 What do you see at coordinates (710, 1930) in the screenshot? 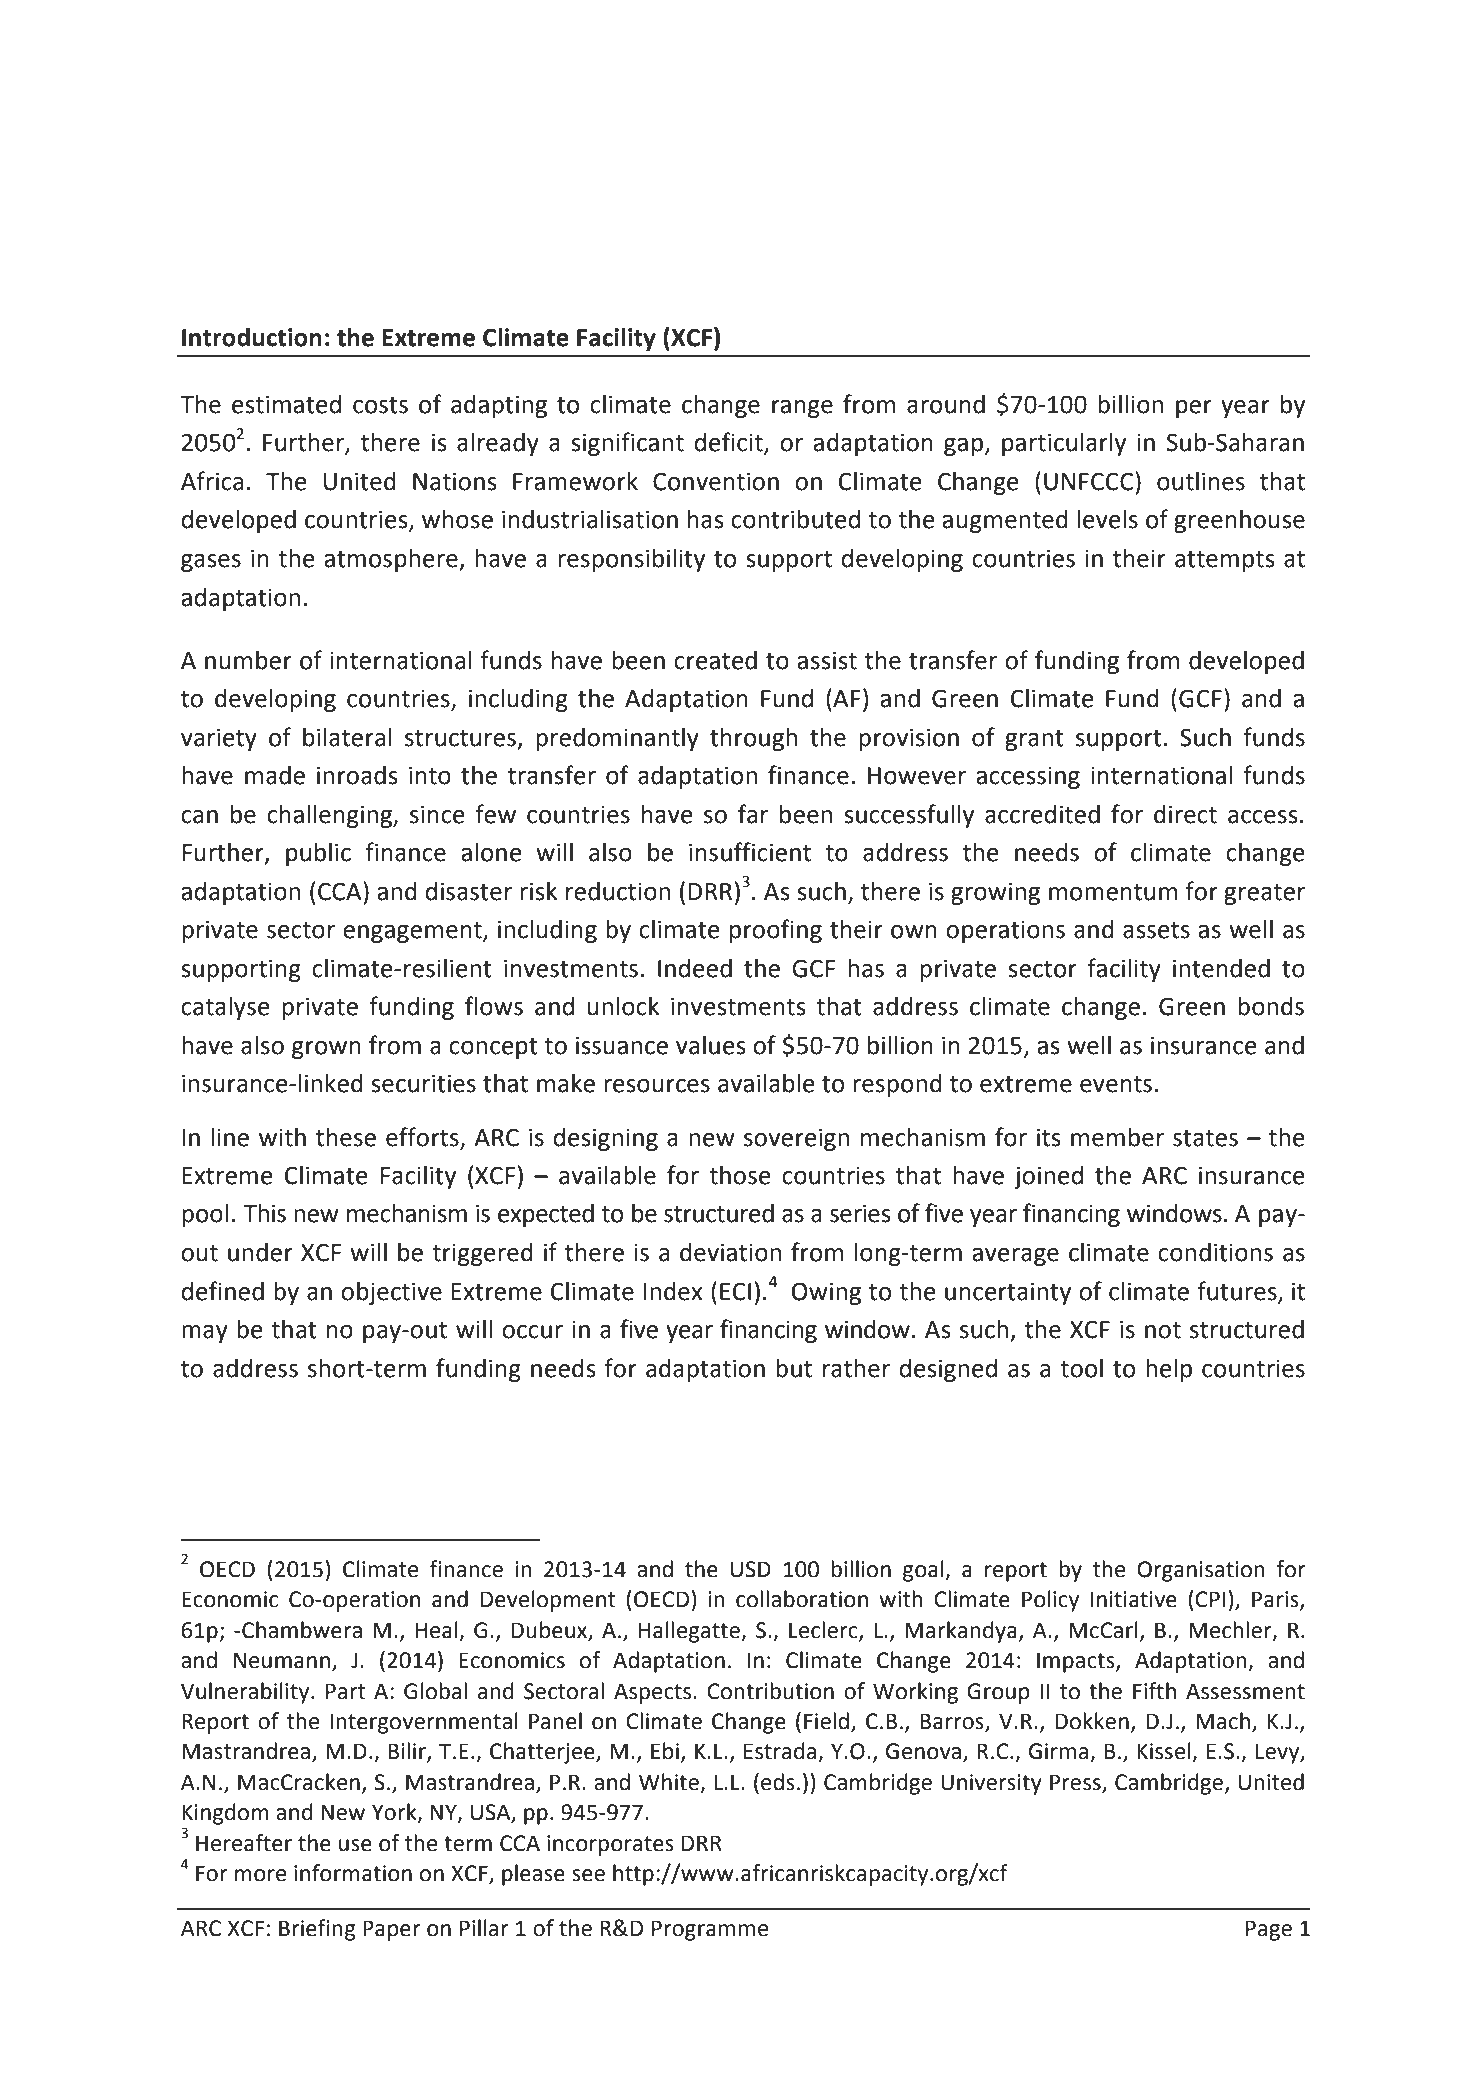
I see `Programme` at bounding box center [710, 1930].
